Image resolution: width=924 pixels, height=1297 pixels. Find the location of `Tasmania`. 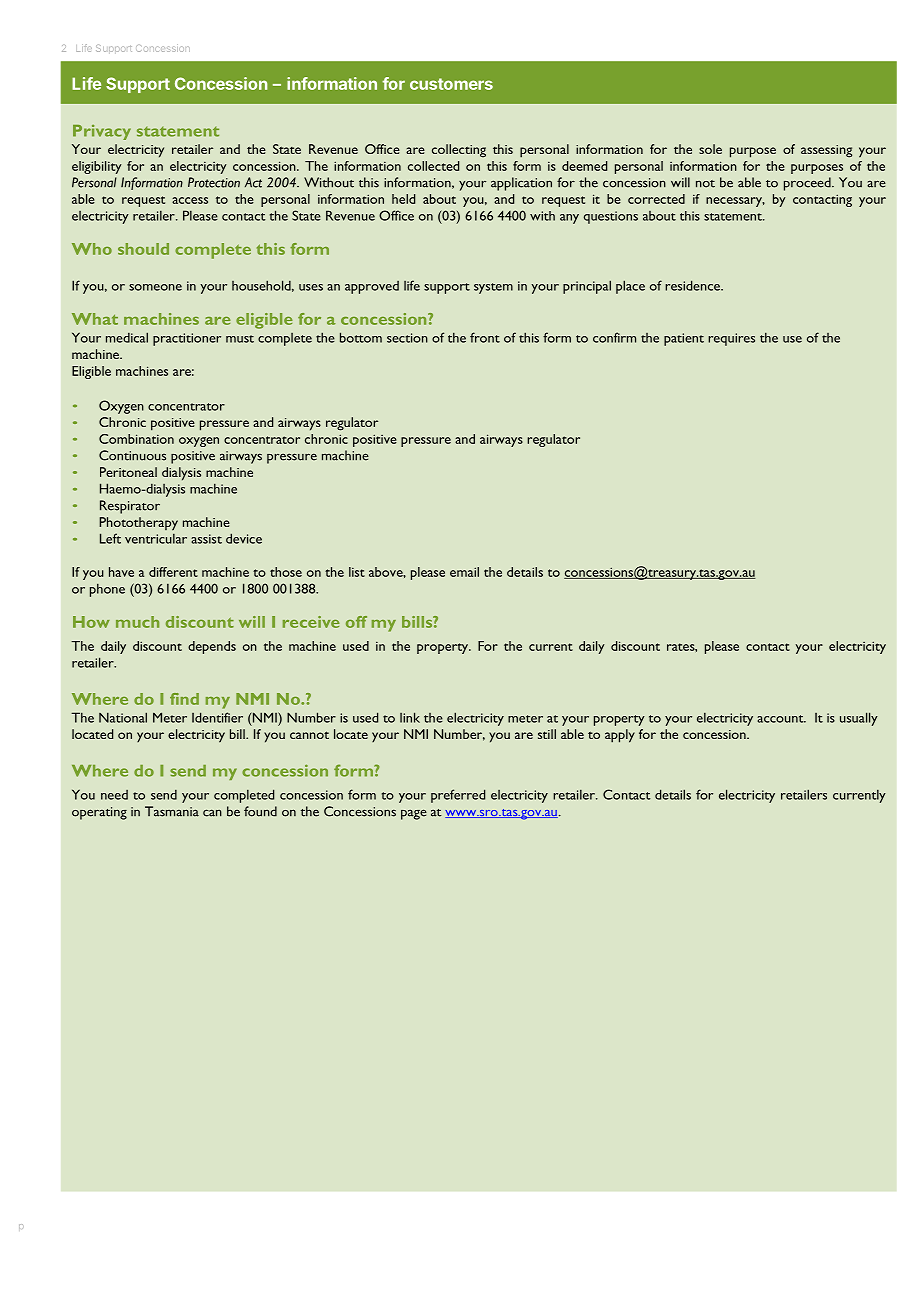

Tasmania is located at coordinates (172, 811).
